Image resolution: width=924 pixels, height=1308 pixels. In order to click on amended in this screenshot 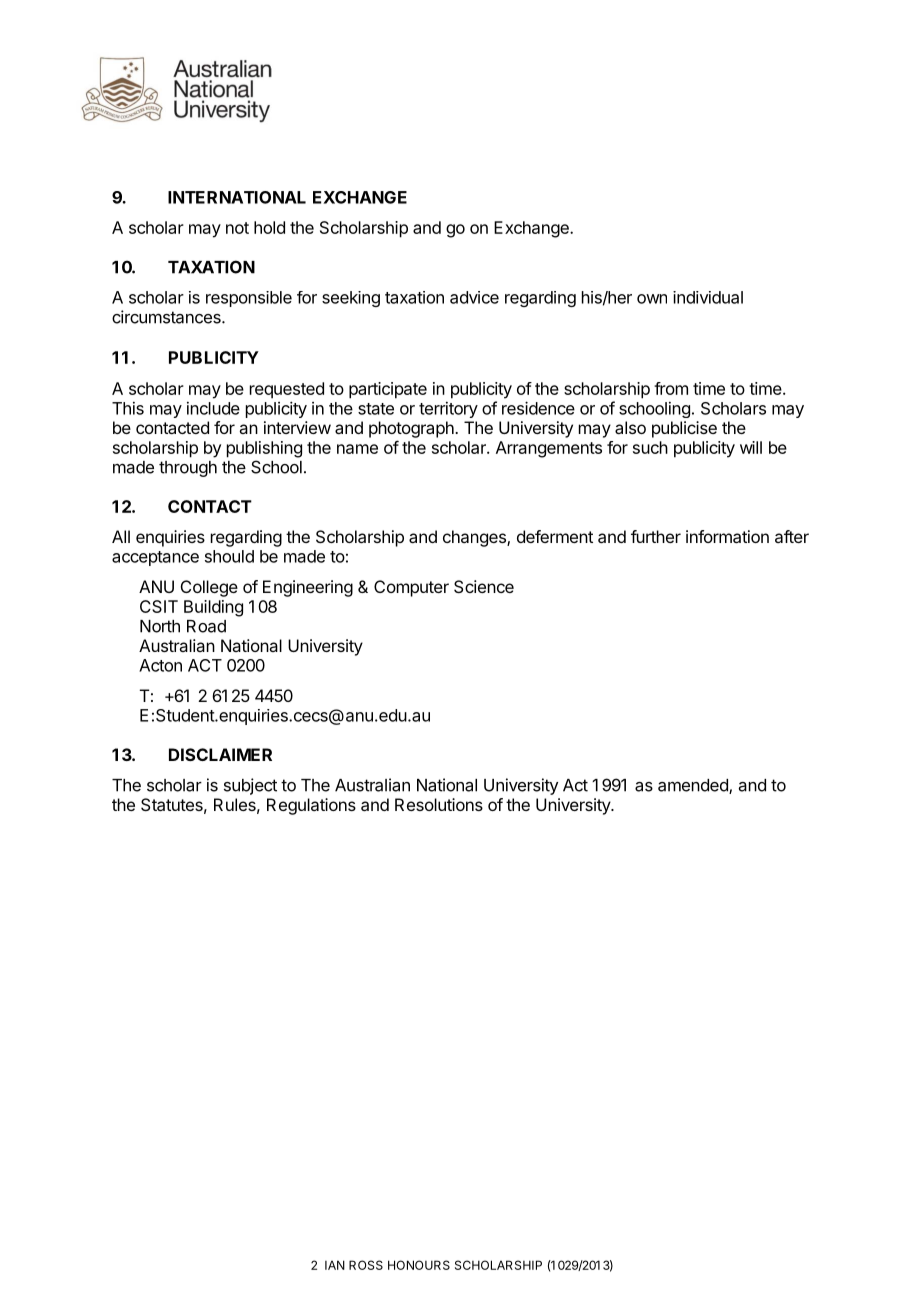, I will do `click(694, 786)`.
